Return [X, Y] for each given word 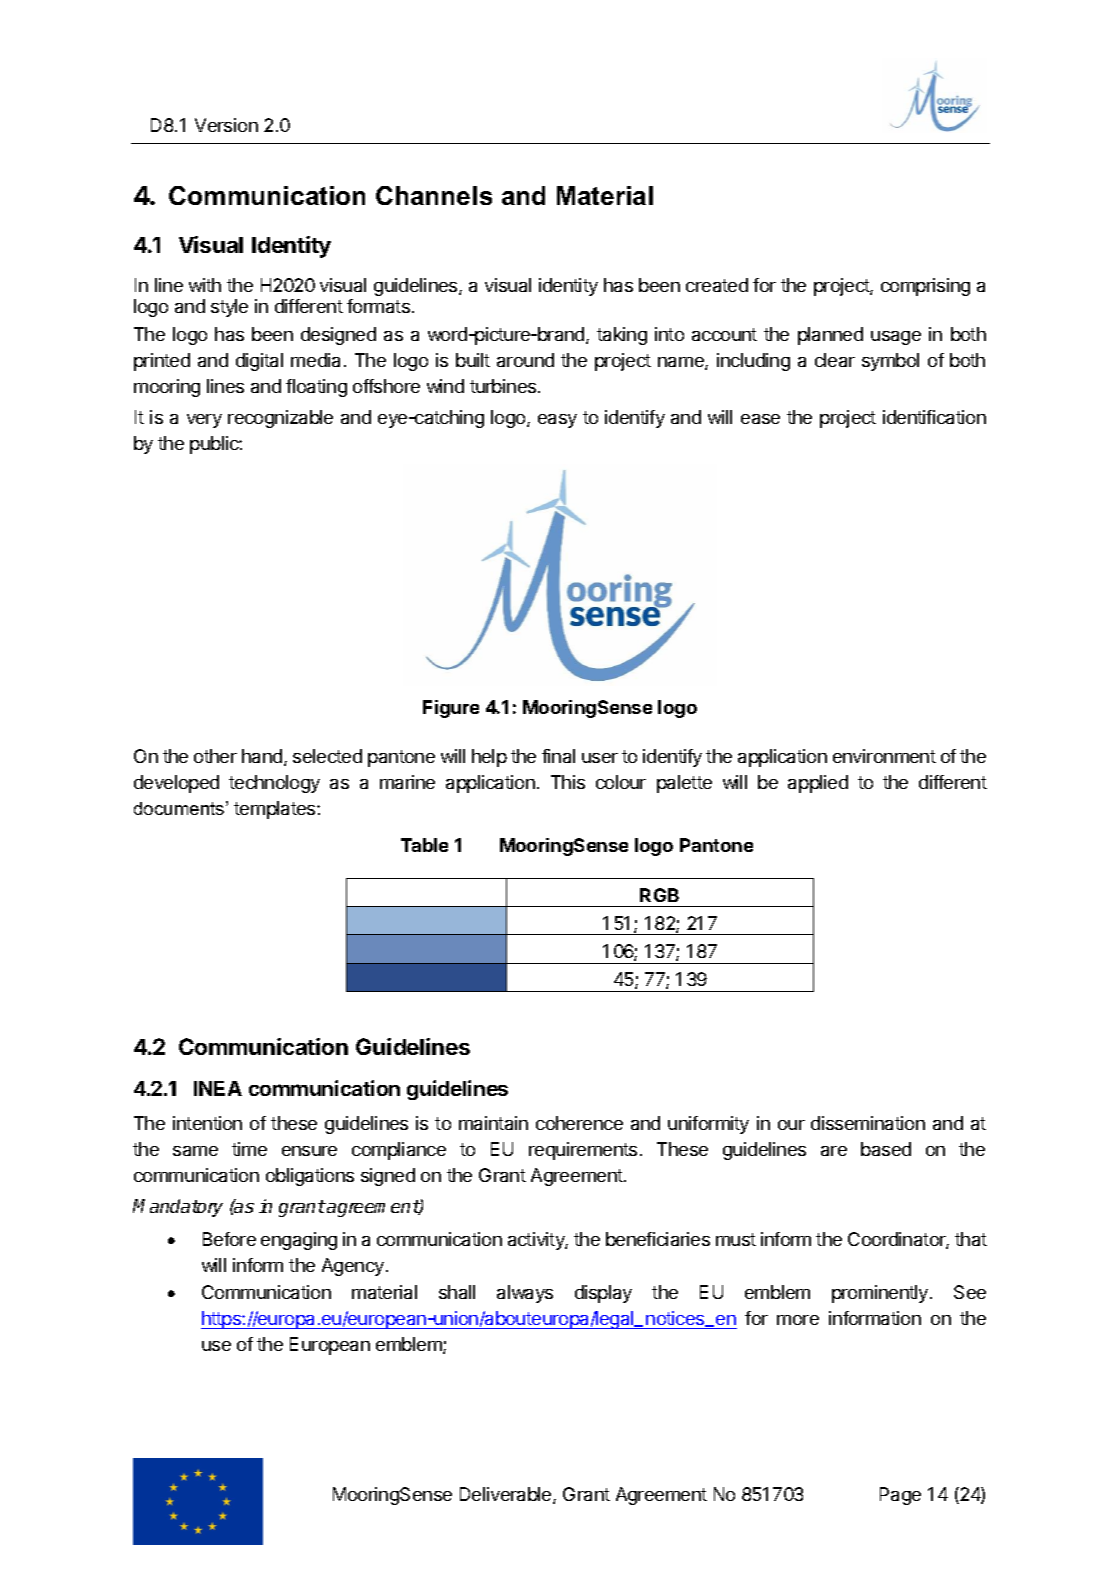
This [568, 782]
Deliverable [507, 1495]
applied [818, 784]
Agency [353, 1267]
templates [276, 810]
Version [226, 125]
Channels [434, 195]
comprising [925, 287]
